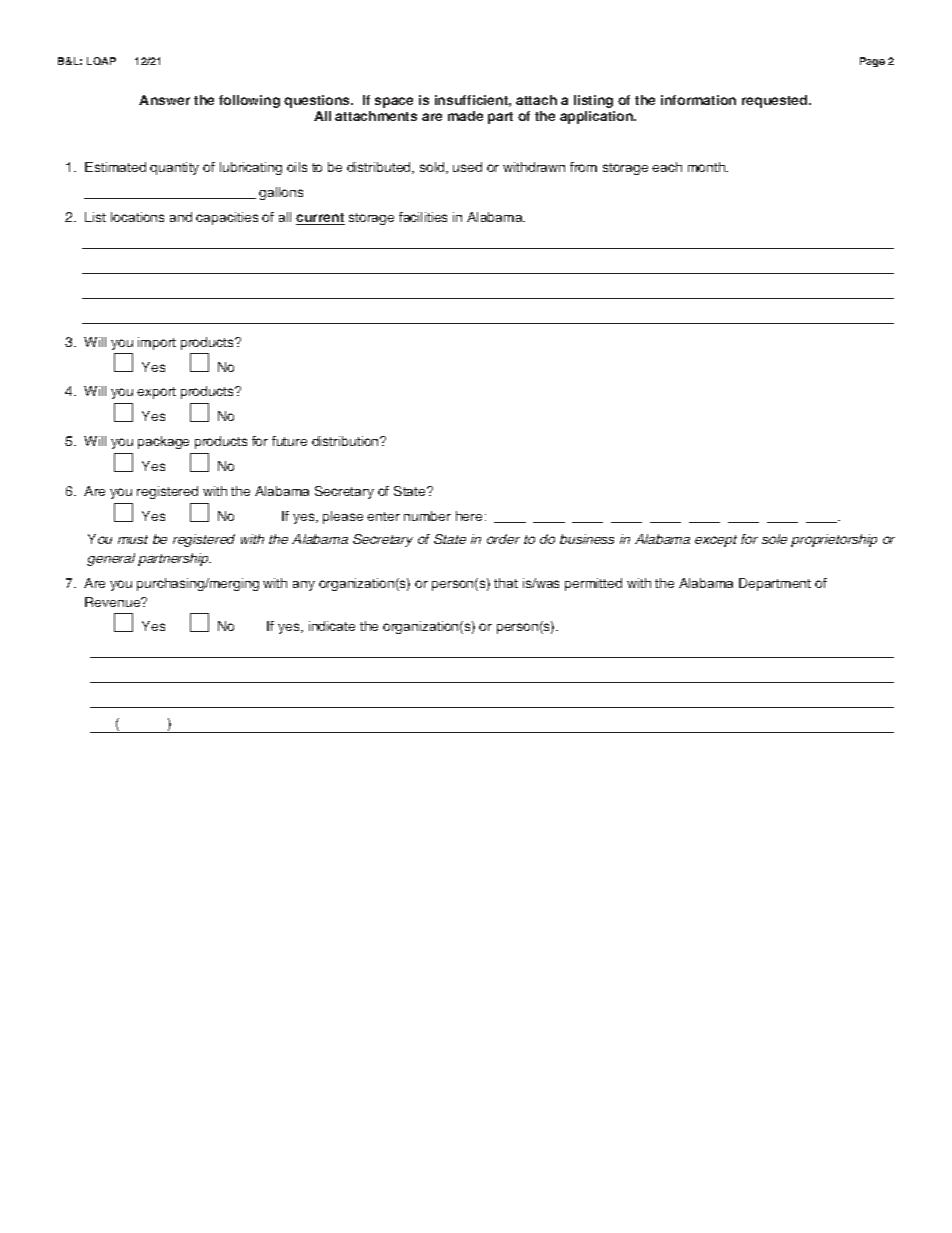 Image resolution: width=952 pixels, height=1233 pixels. What do you see at coordinates (465, 116) in the image?
I see `made` at bounding box center [465, 116].
